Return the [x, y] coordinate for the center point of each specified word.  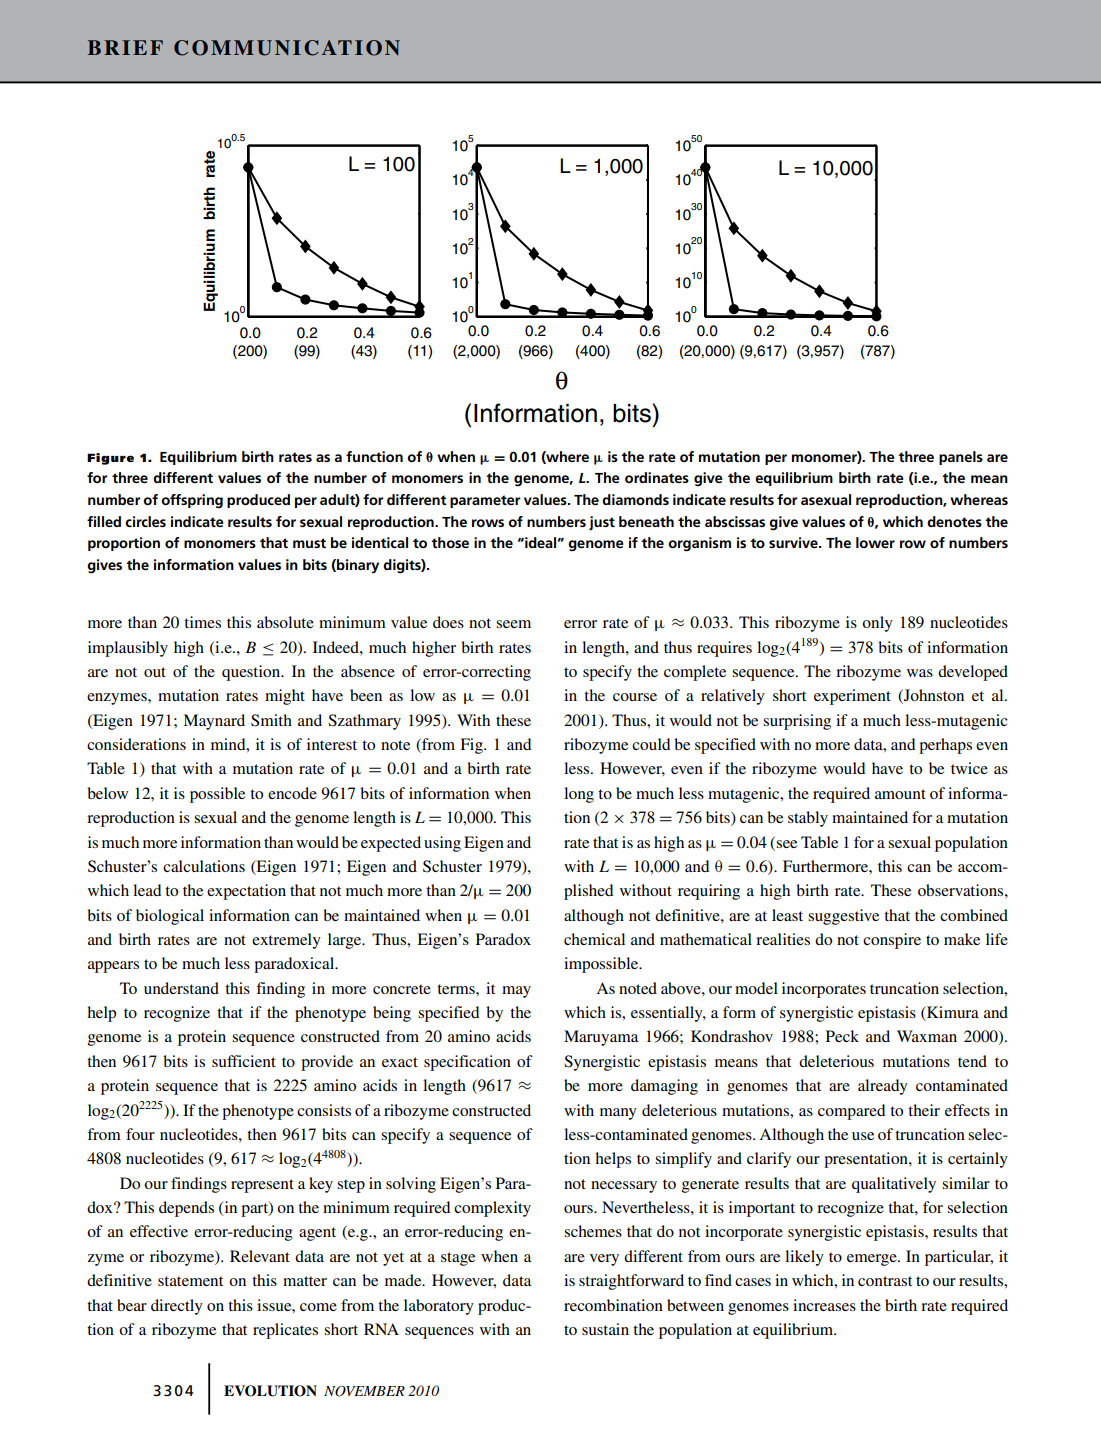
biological [170, 917]
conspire [892, 941]
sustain [605, 1329]
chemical [594, 939]
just [602, 523]
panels [961, 458]
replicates [285, 1331]
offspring [192, 501]
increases [824, 1305]
